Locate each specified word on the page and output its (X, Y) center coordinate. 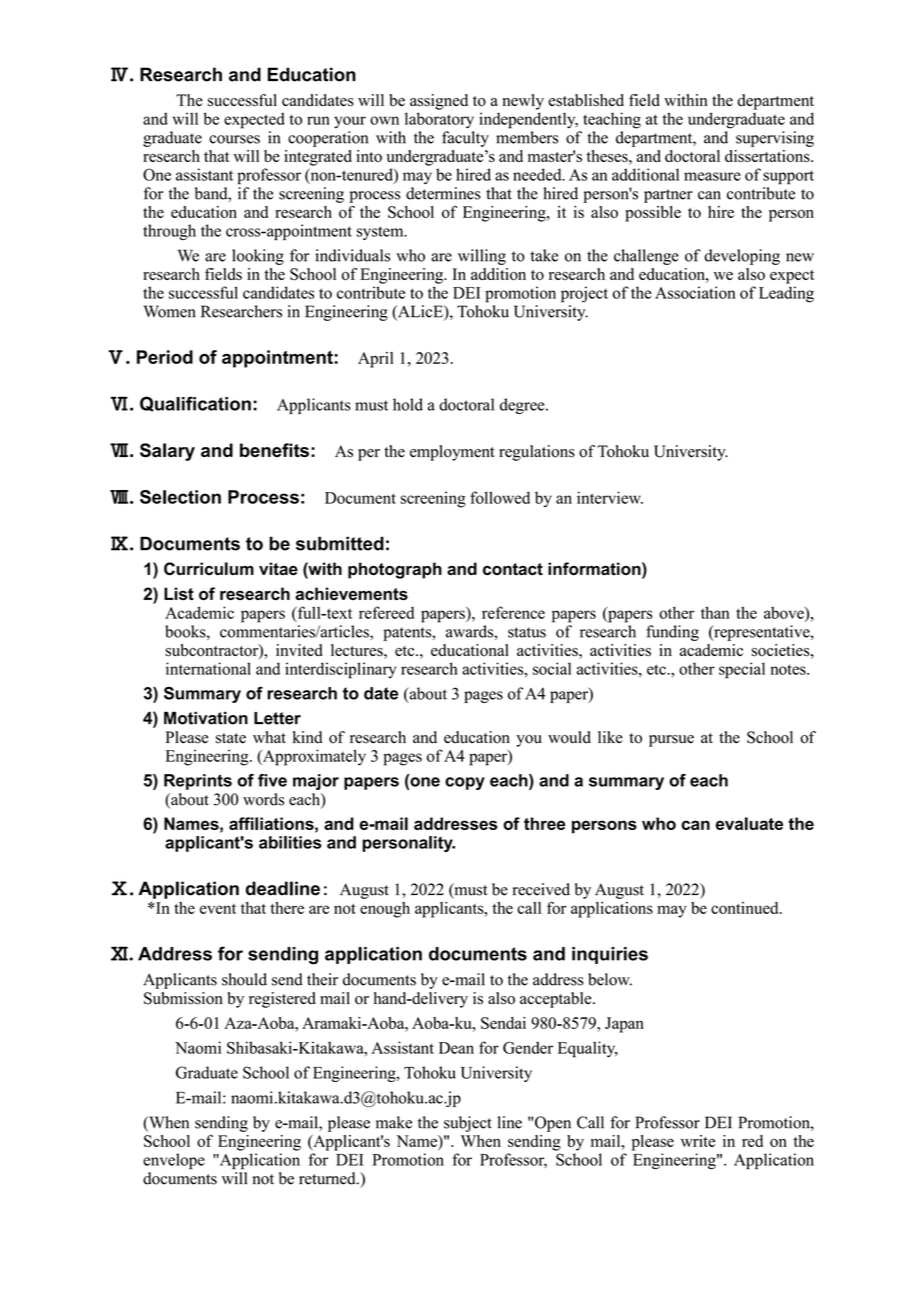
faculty (465, 139)
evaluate (749, 823)
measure (712, 176)
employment (452, 453)
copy (465, 783)
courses (234, 139)
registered (282, 1000)
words (263, 799)
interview (610, 497)
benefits (274, 450)
